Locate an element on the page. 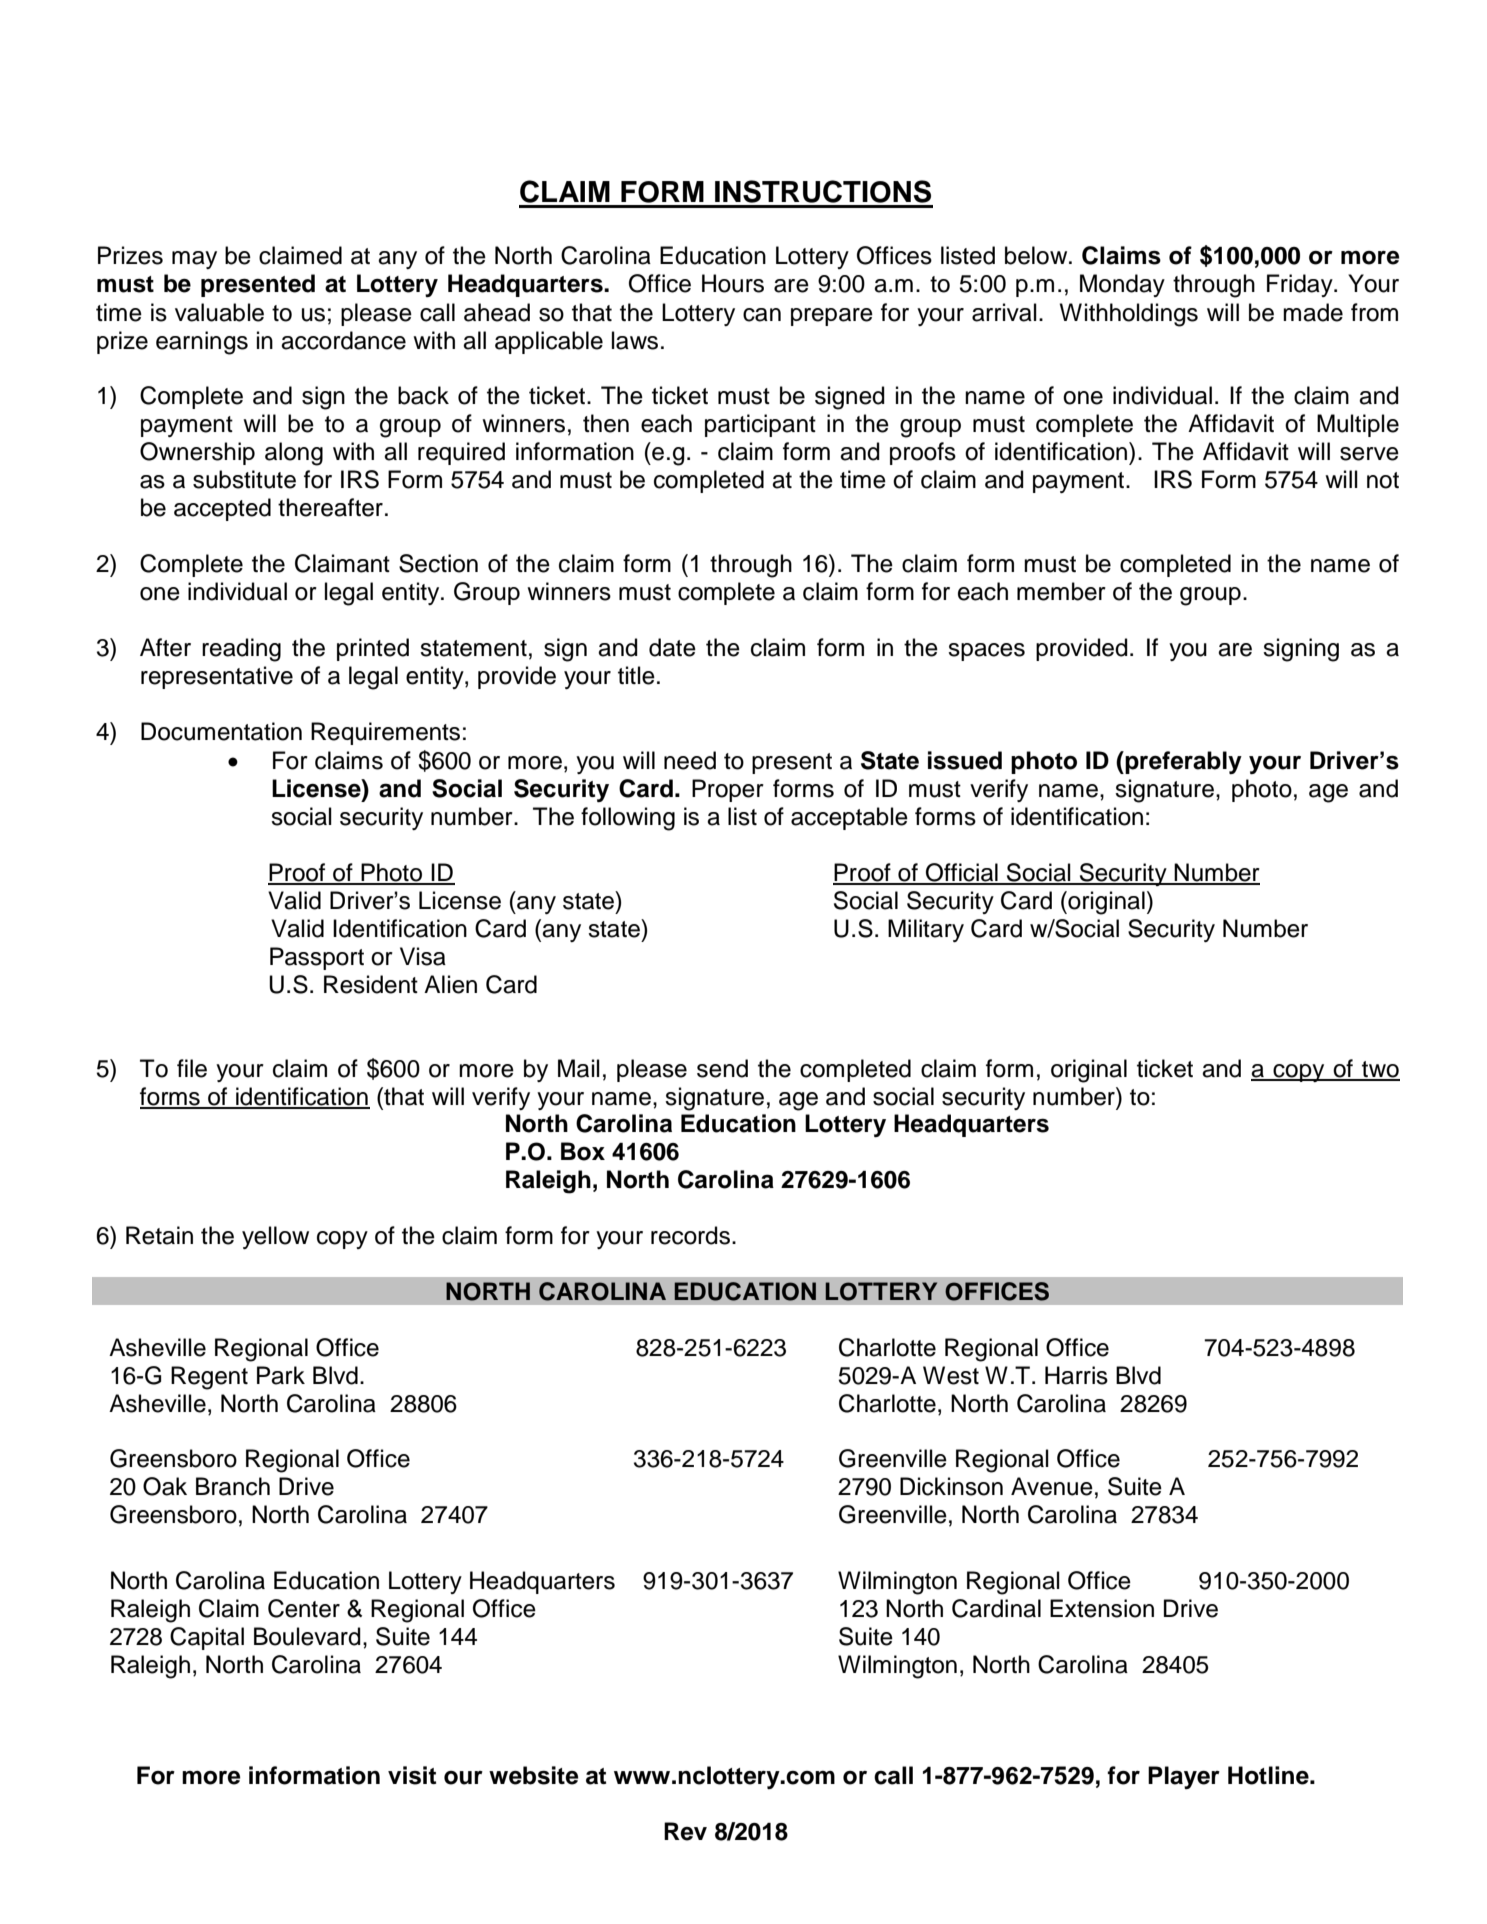 This page has height=1924, width=1487. Friday is located at coordinates (1301, 285).
